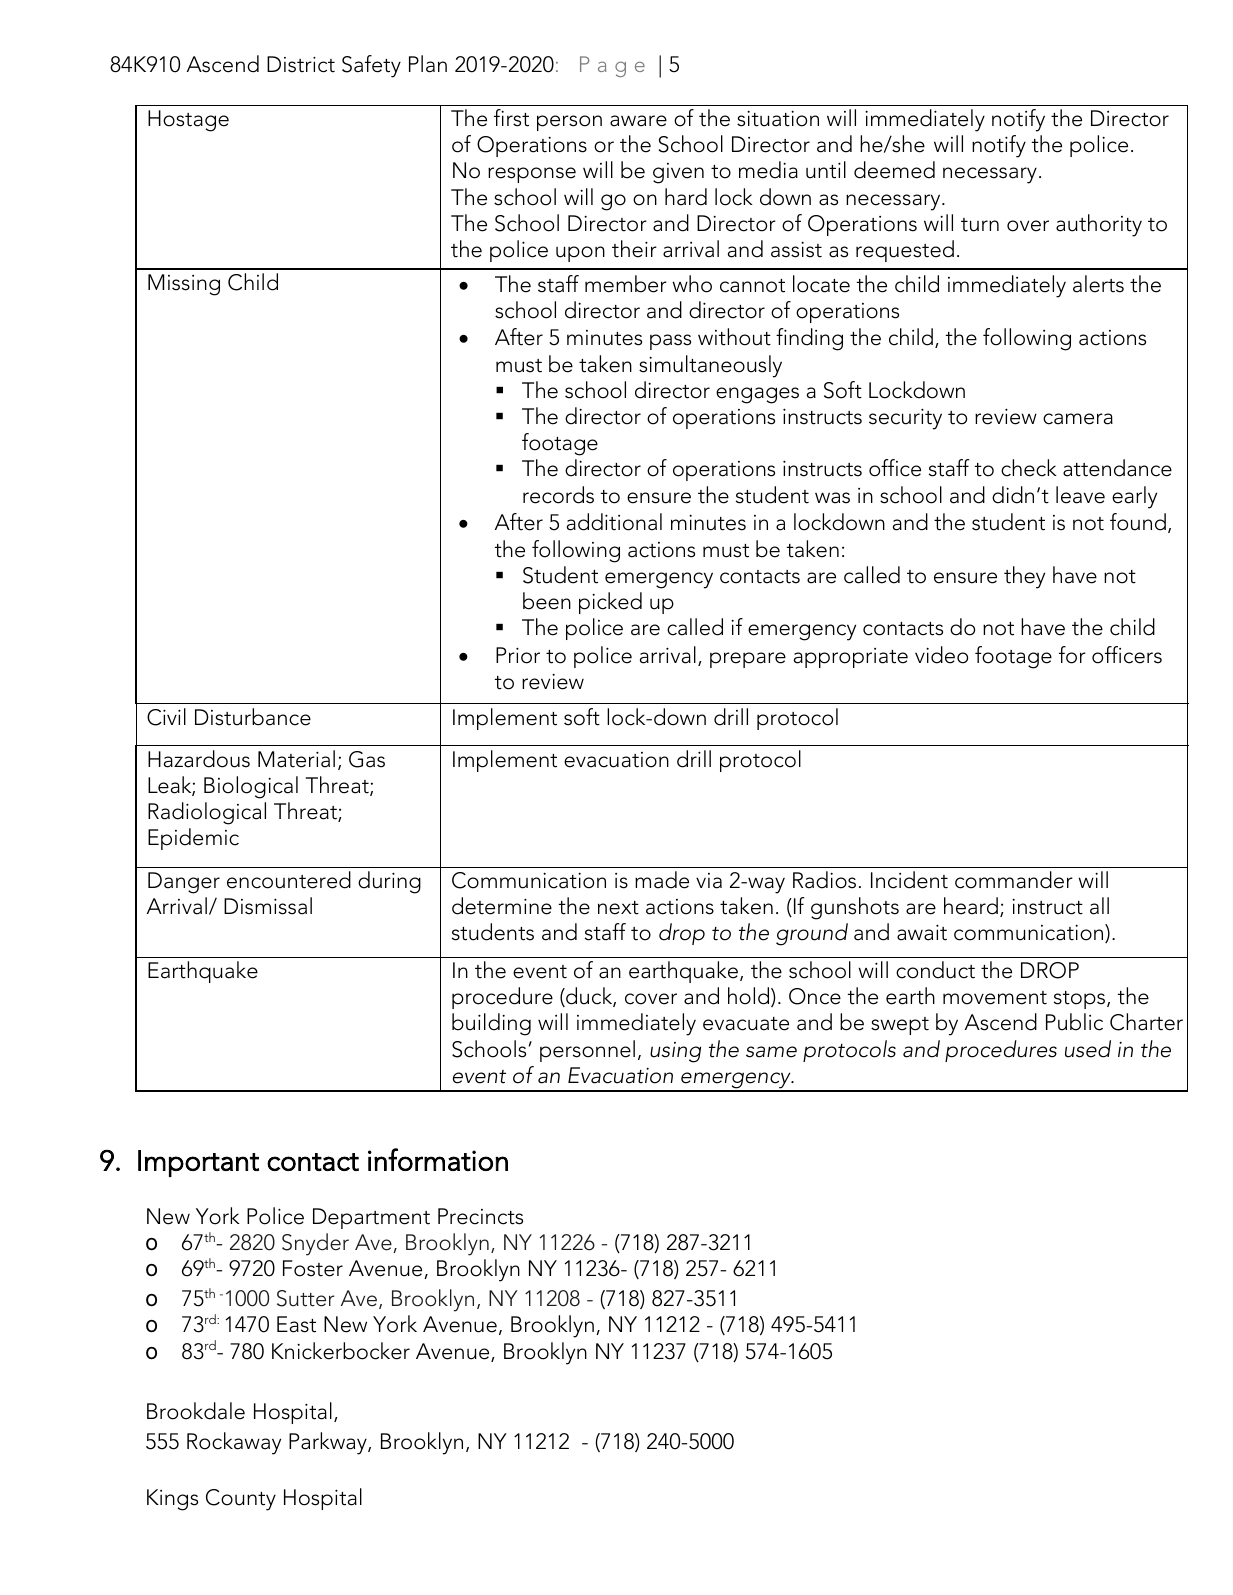  What do you see at coordinates (329, 1443) in the screenshot?
I see `Parkway` at bounding box center [329, 1443].
